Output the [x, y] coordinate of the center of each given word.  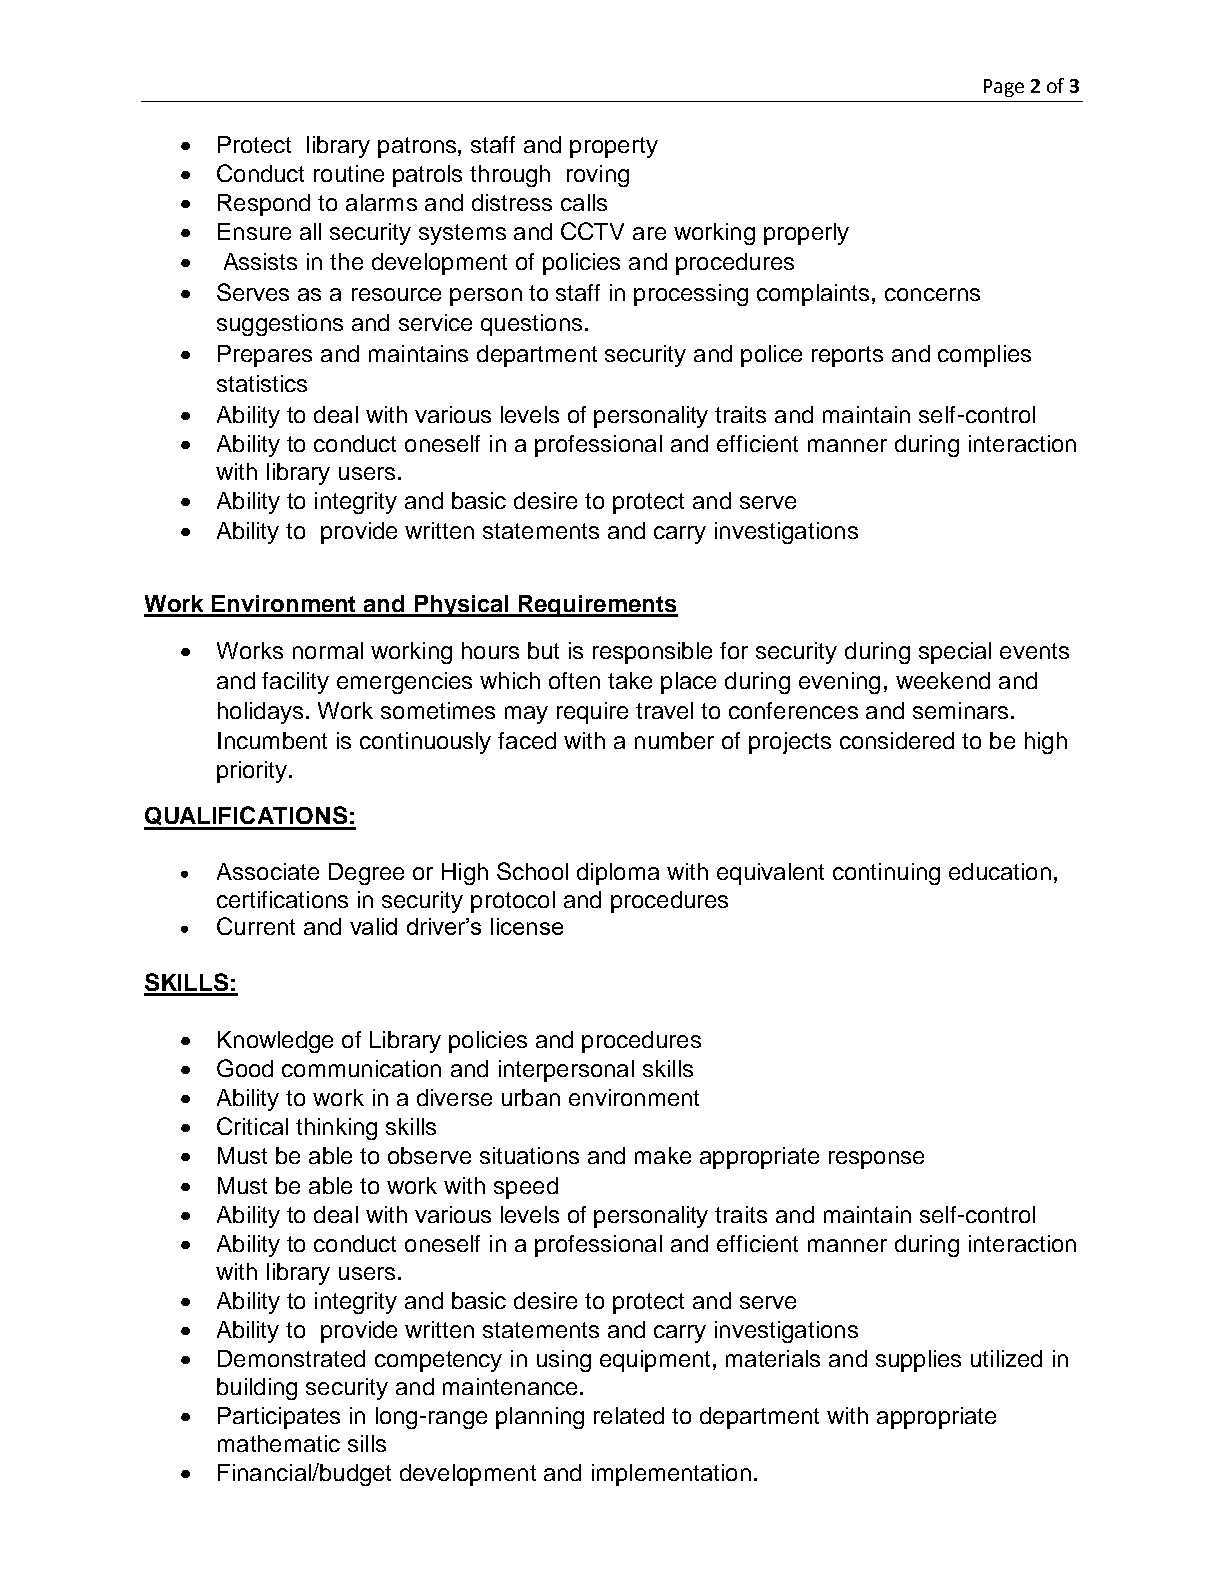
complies [984, 356]
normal [328, 650]
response [876, 1160]
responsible [652, 653]
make [663, 1155]
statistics [262, 383]
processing [691, 295]
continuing [886, 874]
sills [367, 1443]
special [955, 653]
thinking [336, 1129]
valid [373, 926]
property [614, 147]
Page [1004, 88]
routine [349, 173]
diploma [618, 874]
